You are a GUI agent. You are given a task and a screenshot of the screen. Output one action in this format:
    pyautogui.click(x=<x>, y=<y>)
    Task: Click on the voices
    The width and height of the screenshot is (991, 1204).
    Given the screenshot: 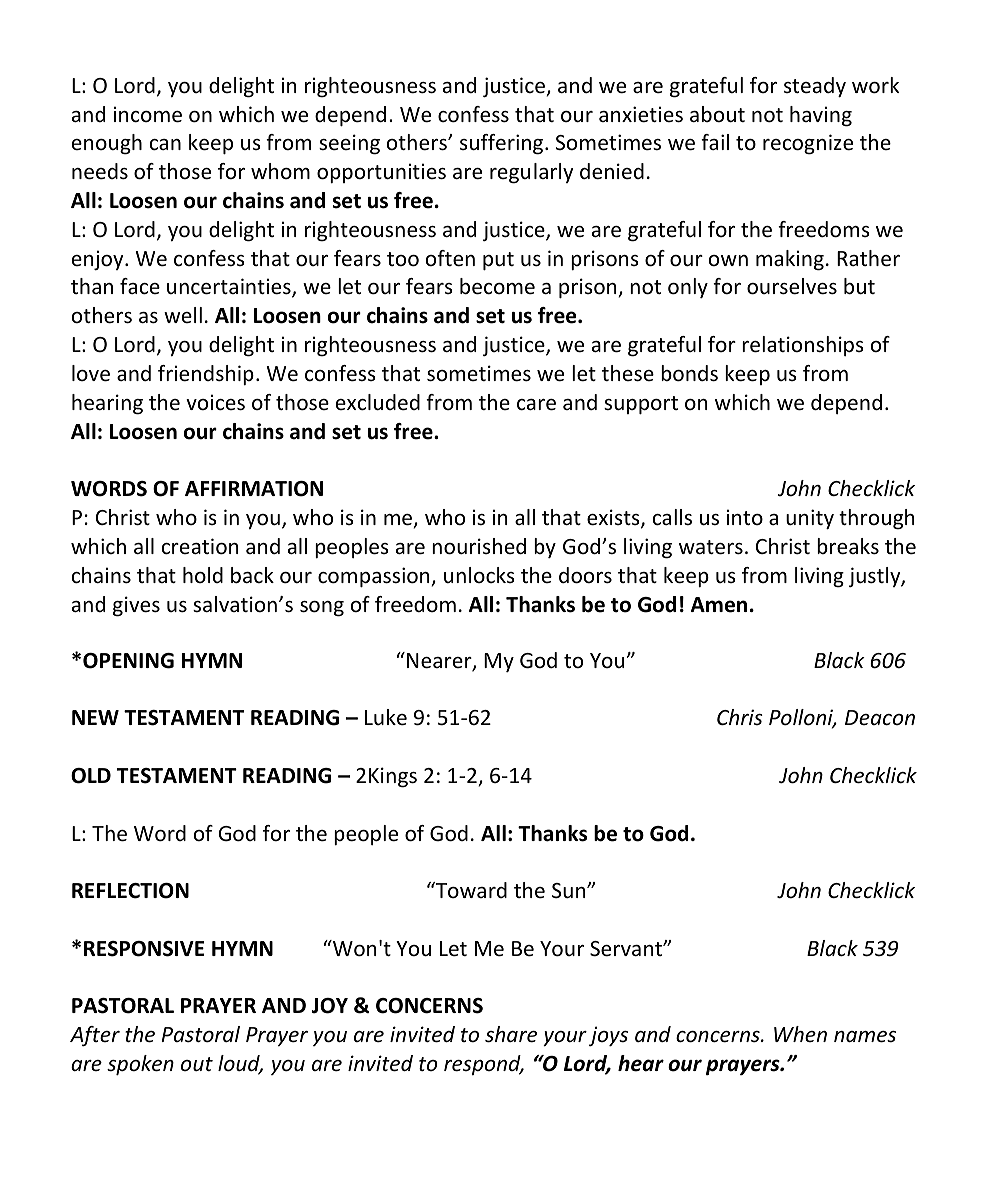 What is the action you would take?
    pyautogui.click(x=215, y=402)
